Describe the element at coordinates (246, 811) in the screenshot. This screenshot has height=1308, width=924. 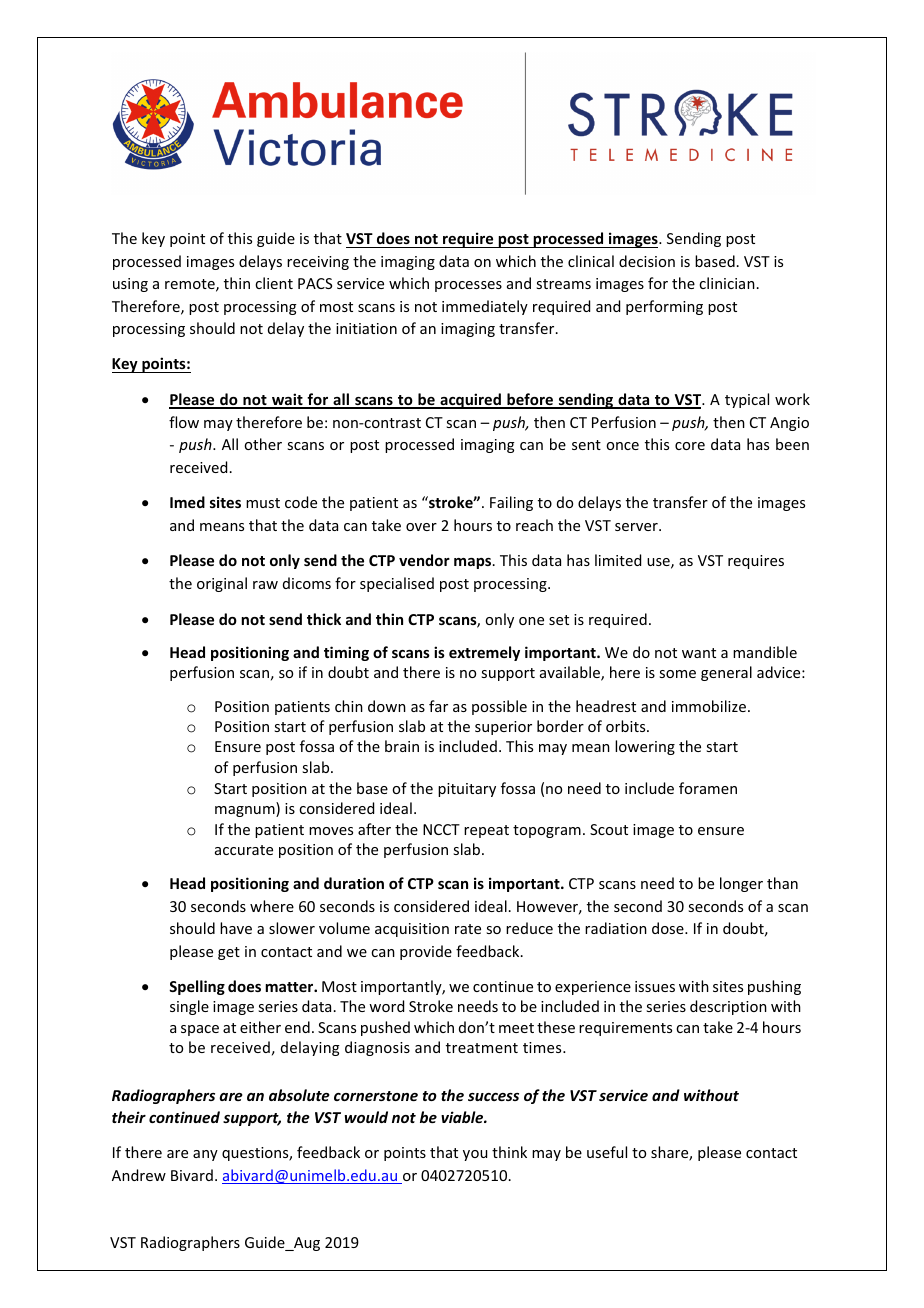
I see `magnum` at that location.
